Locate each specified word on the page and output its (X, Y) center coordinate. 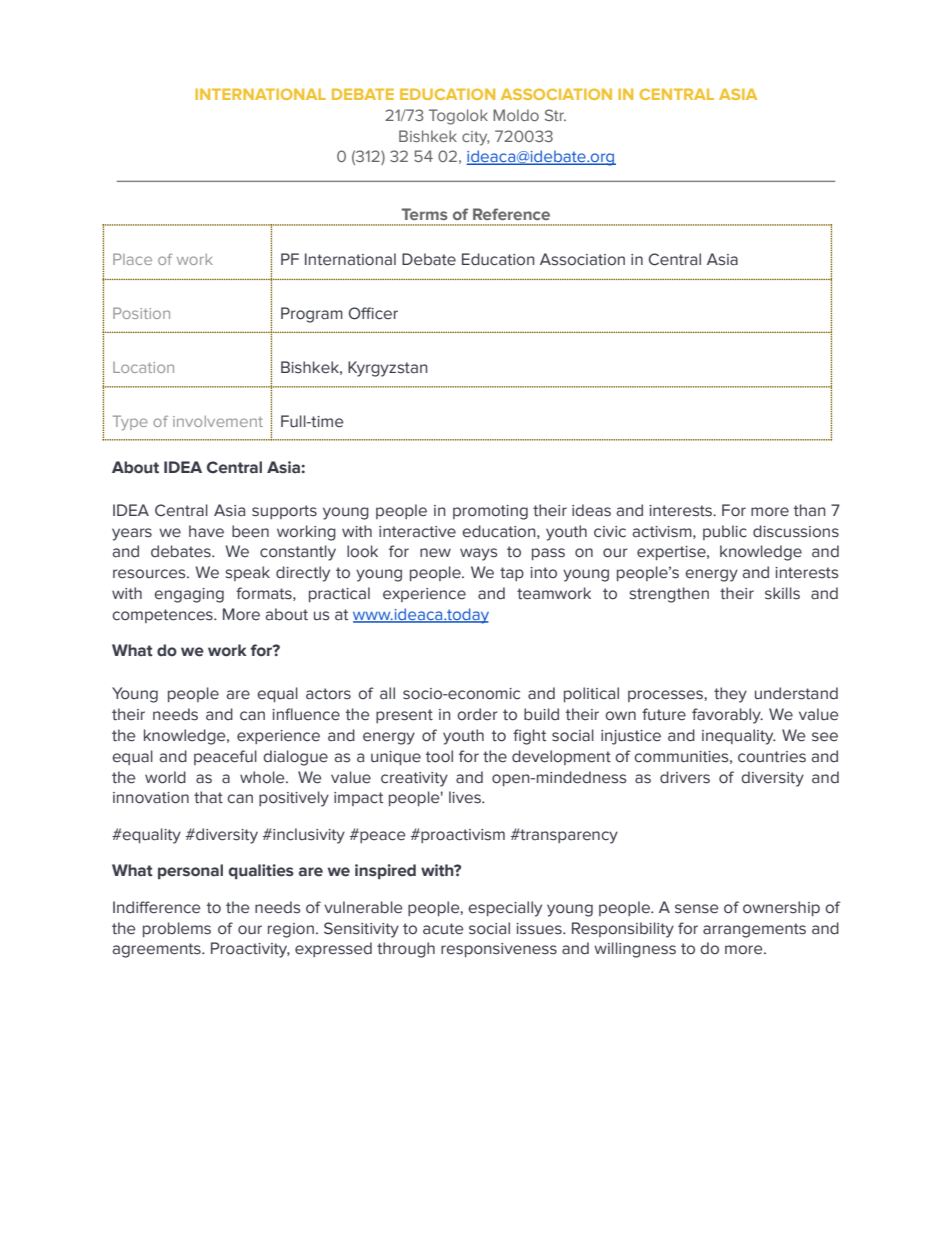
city (476, 138)
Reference (511, 214)
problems (177, 929)
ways (478, 554)
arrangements (754, 930)
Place (132, 259)
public (725, 532)
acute (443, 929)
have (206, 531)
